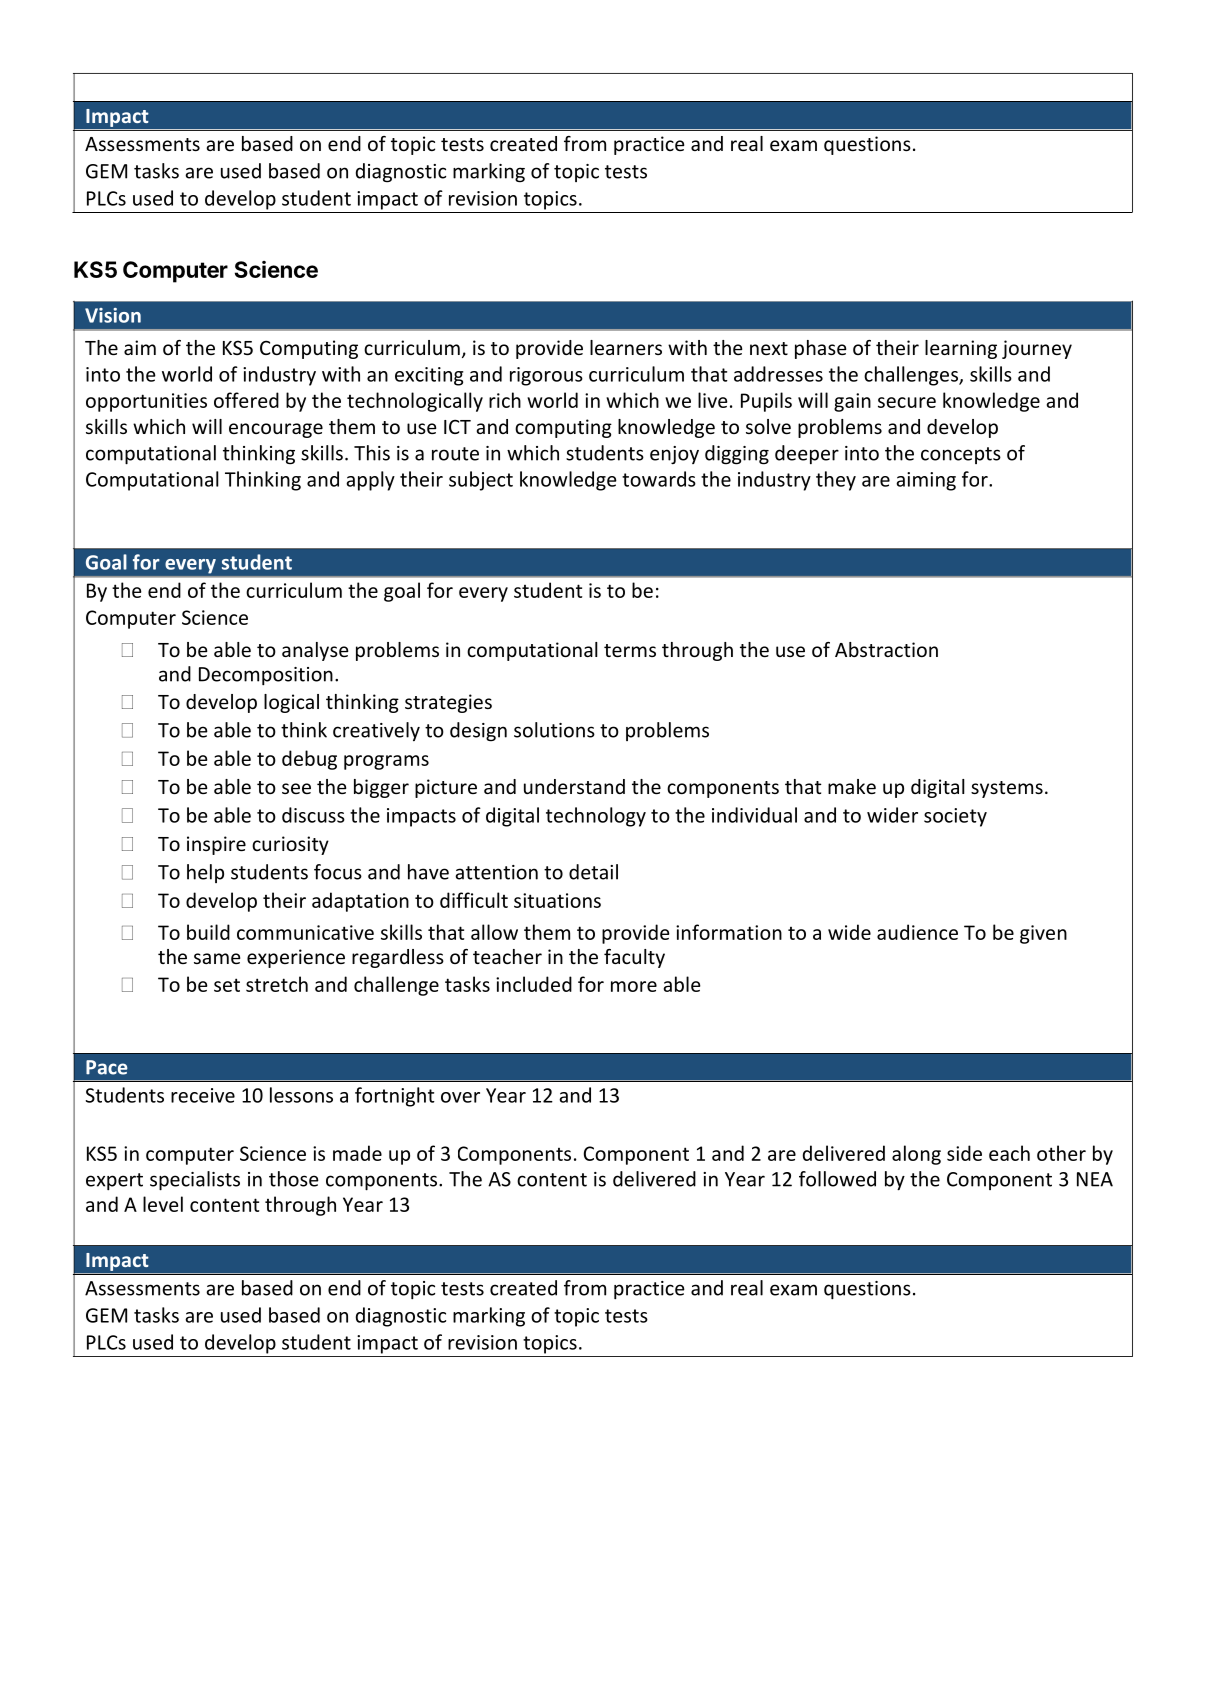 This screenshot has height=1706, width=1205. Describe the element at coordinates (246, 400) in the screenshot. I see `offered` at that location.
